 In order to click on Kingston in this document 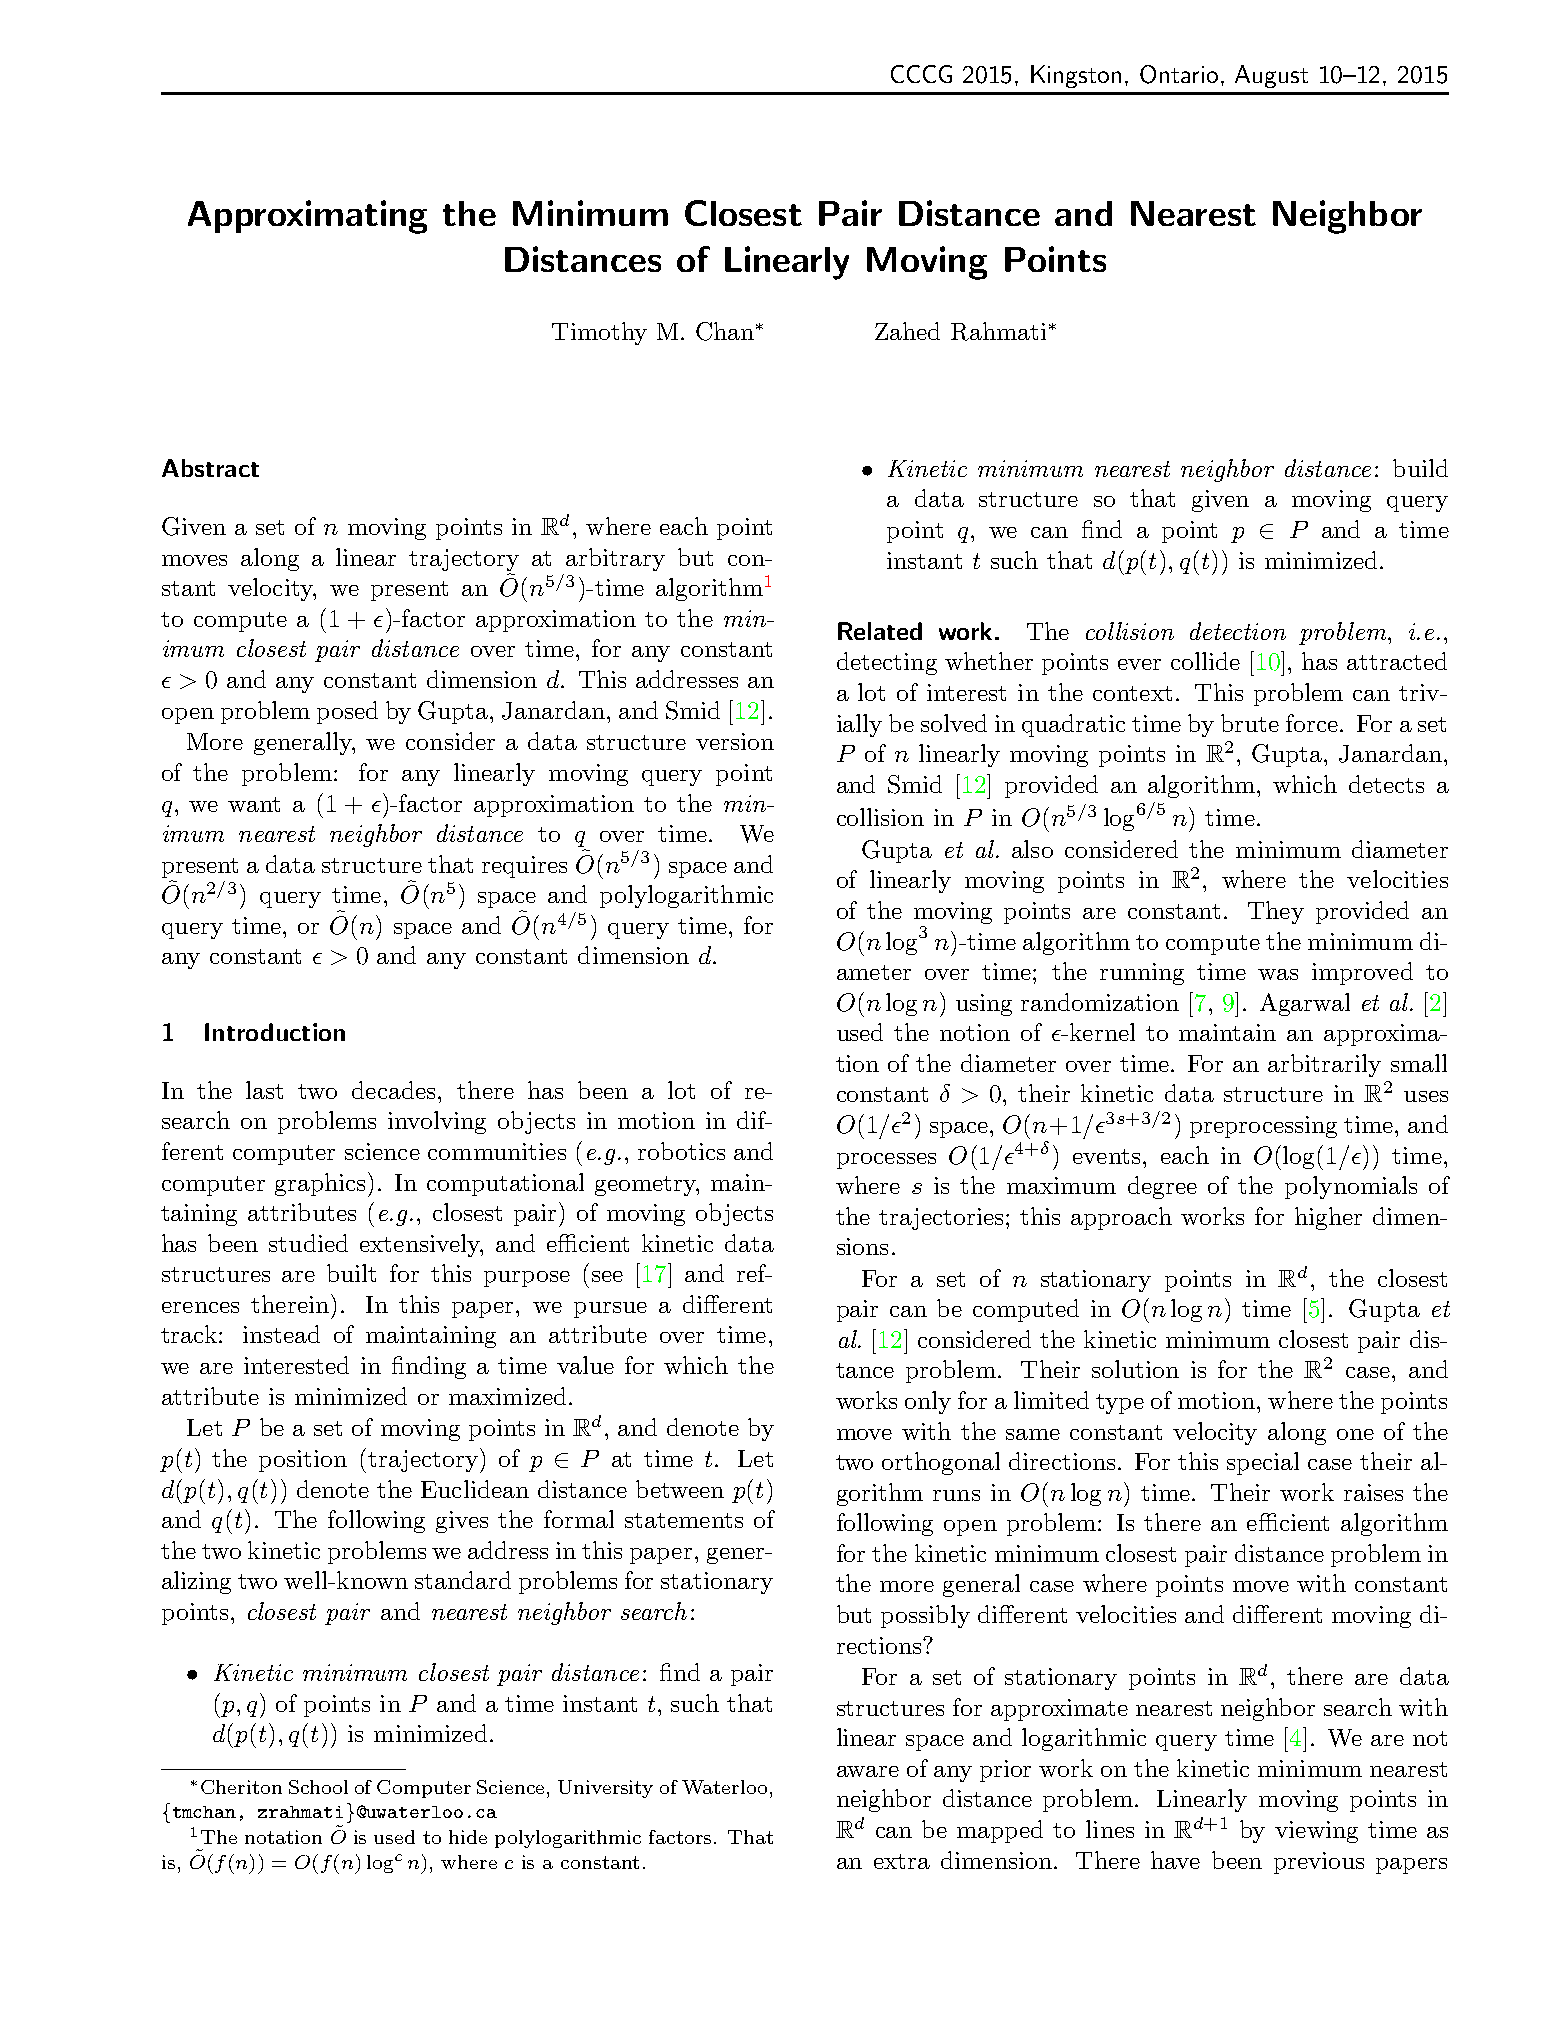, I will do `click(1076, 76)`.
